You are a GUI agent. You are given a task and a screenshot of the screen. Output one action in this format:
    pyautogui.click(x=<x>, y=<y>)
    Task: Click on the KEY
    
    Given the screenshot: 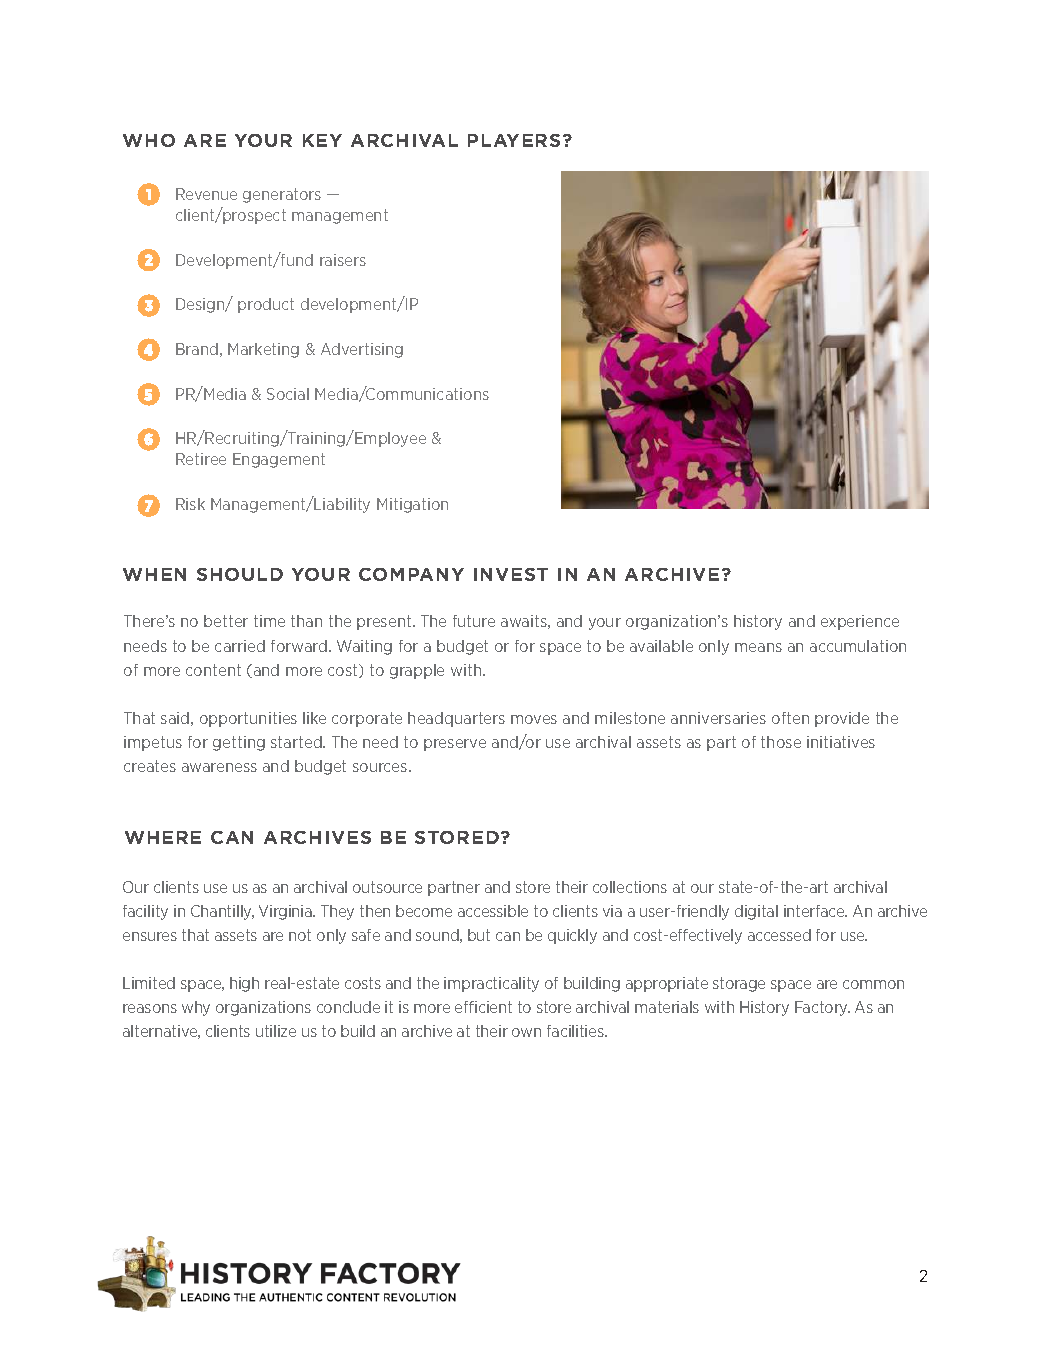 What is the action you would take?
    pyautogui.click(x=322, y=140)
